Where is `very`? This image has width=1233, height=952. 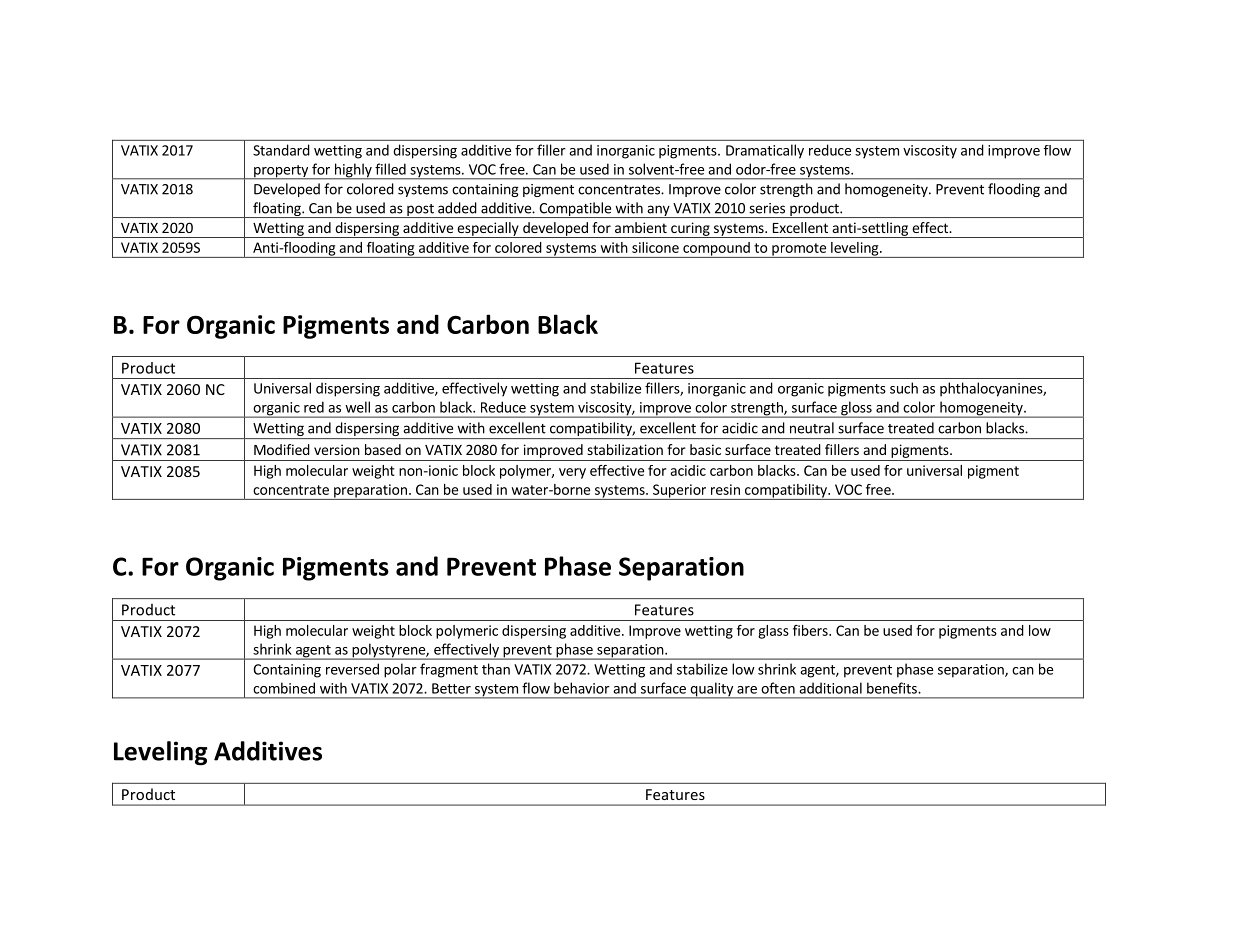
very is located at coordinates (572, 473).
